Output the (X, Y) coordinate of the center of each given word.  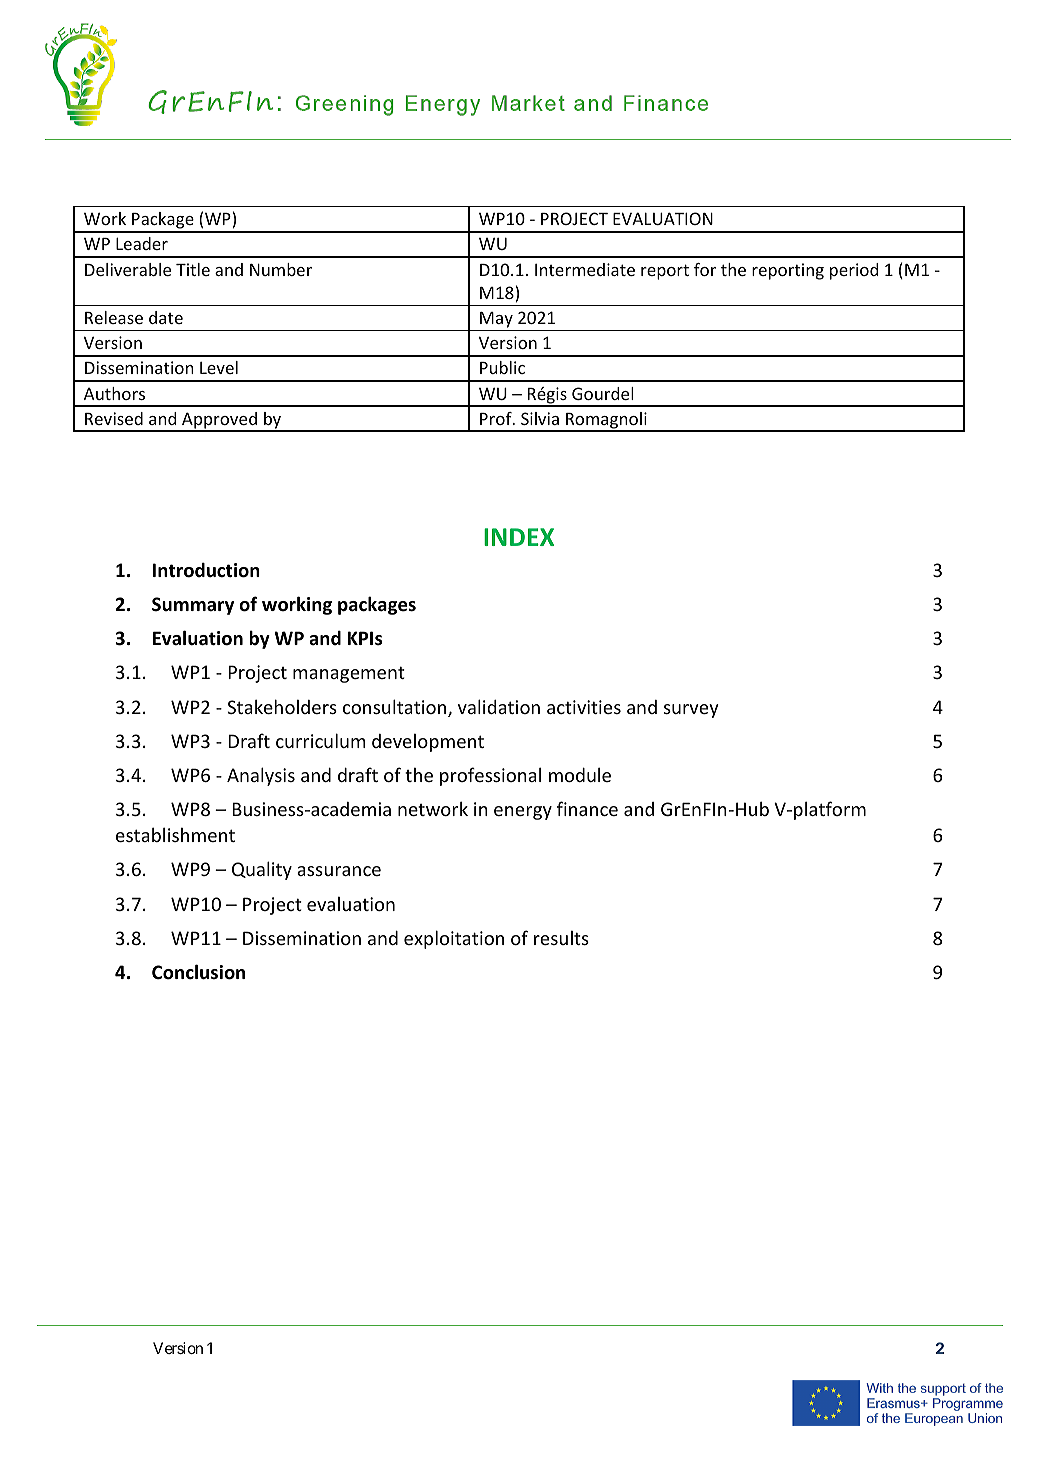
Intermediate (585, 269)
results (561, 938)
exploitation (454, 939)
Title (193, 269)
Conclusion (198, 972)
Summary (193, 606)
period (854, 271)
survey (691, 711)
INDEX (519, 537)
